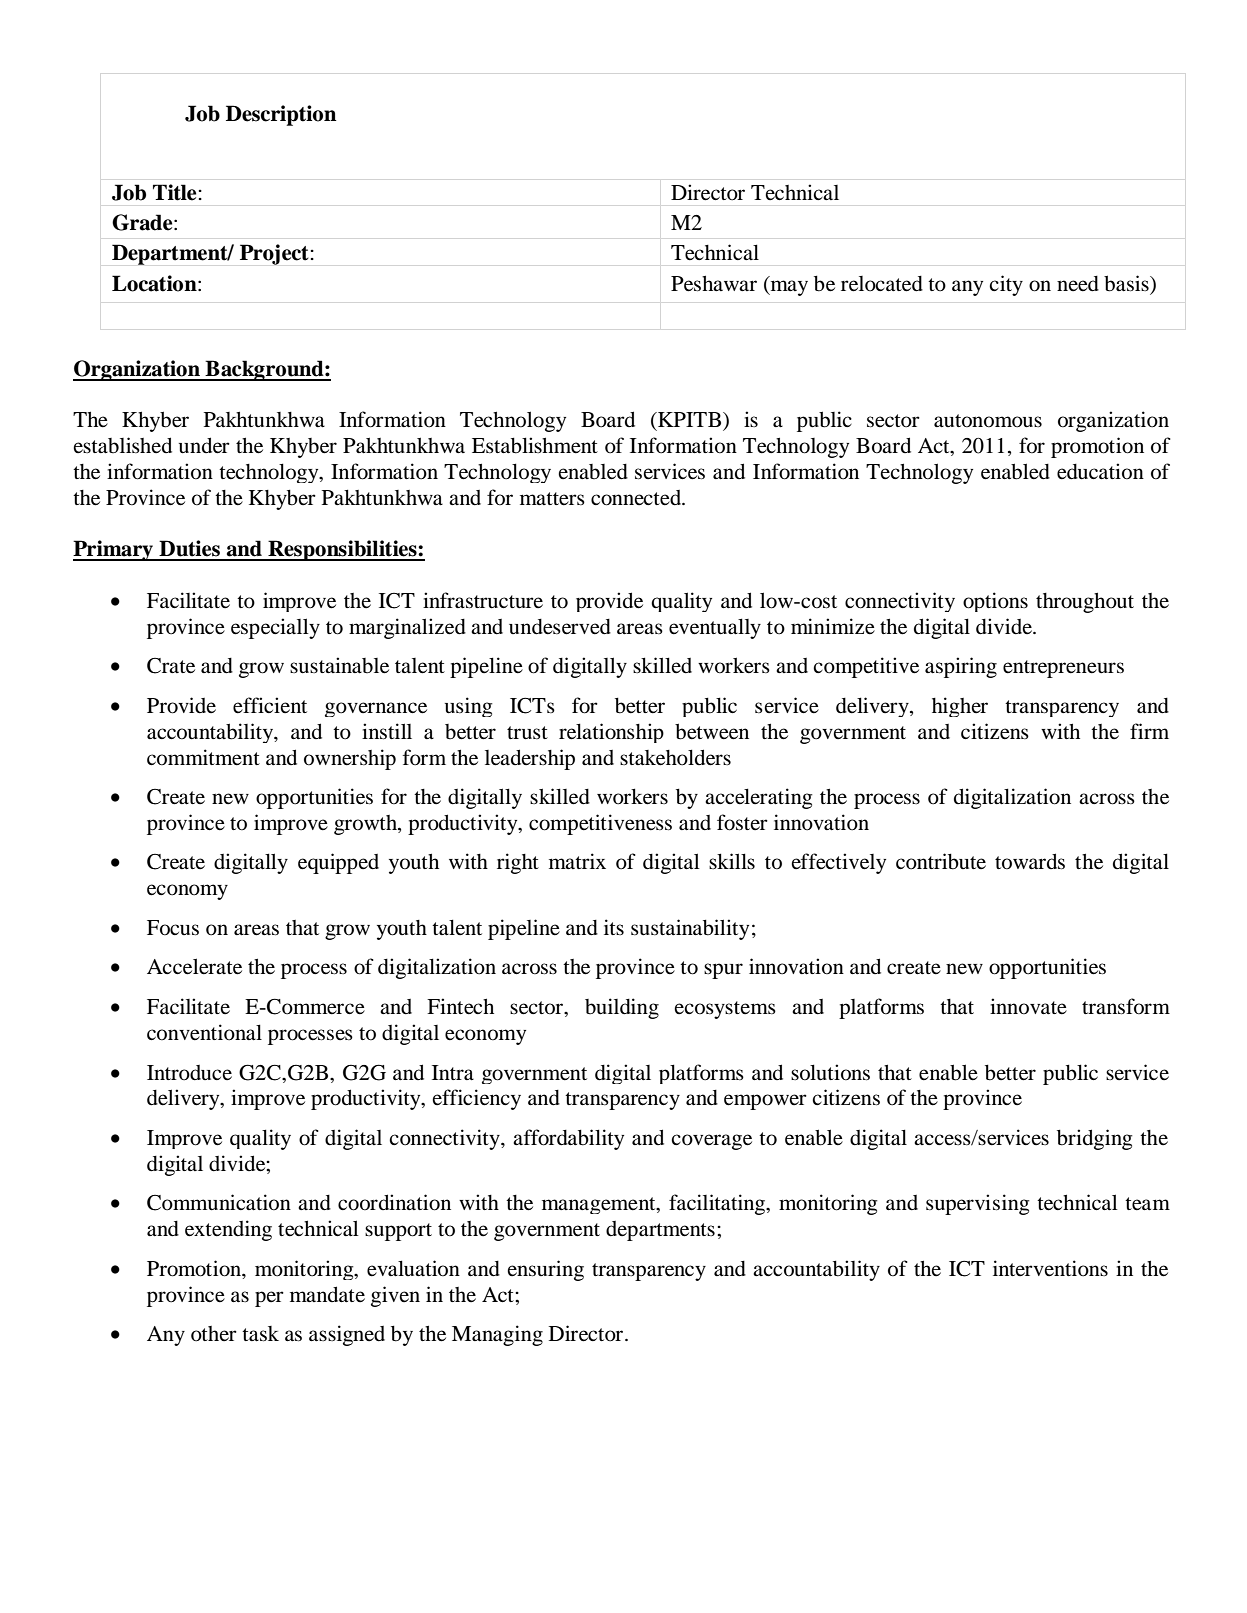  I want to click on Description, so click(281, 115).
